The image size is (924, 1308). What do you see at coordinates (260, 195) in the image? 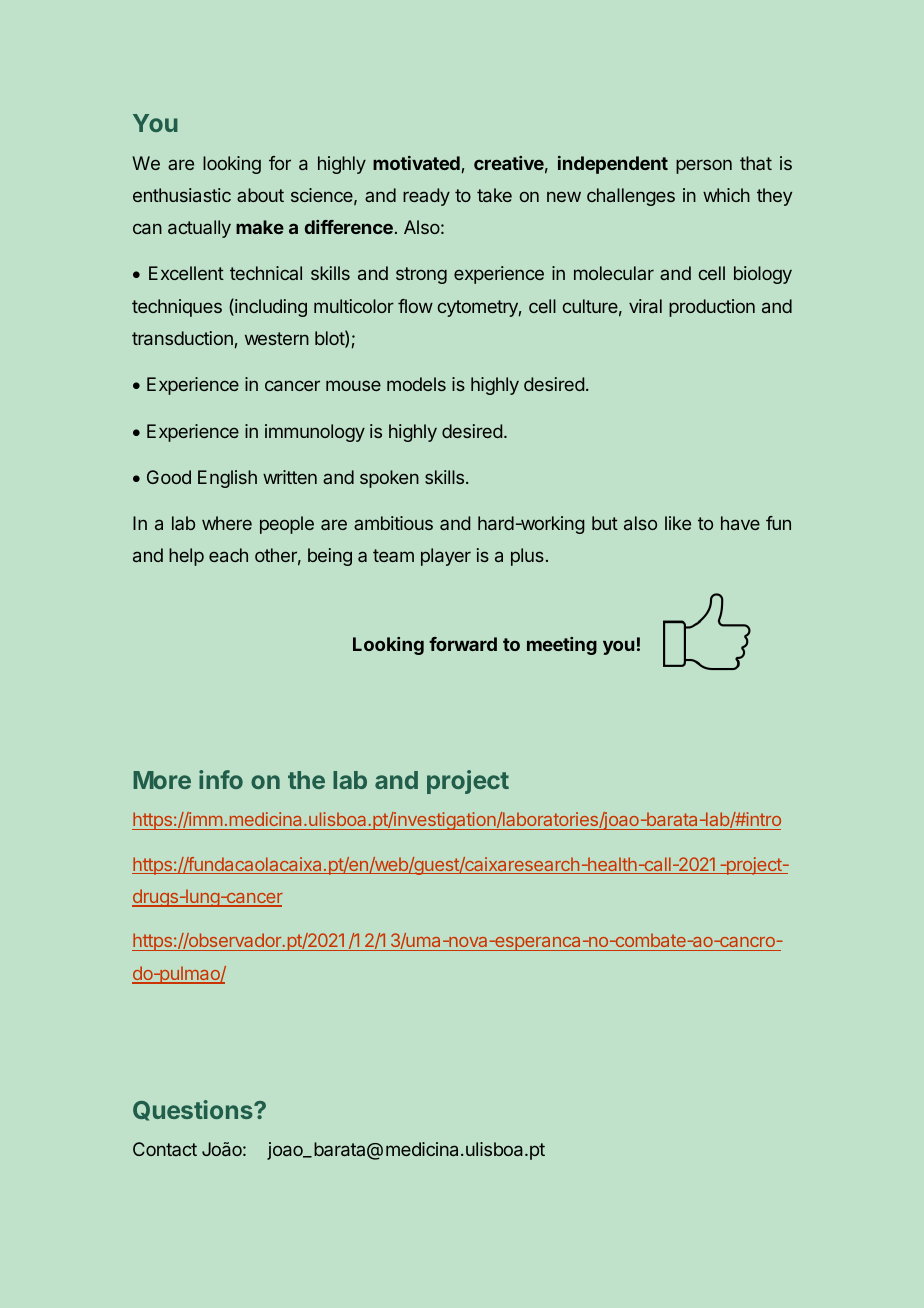
I see `about` at bounding box center [260, 195].
